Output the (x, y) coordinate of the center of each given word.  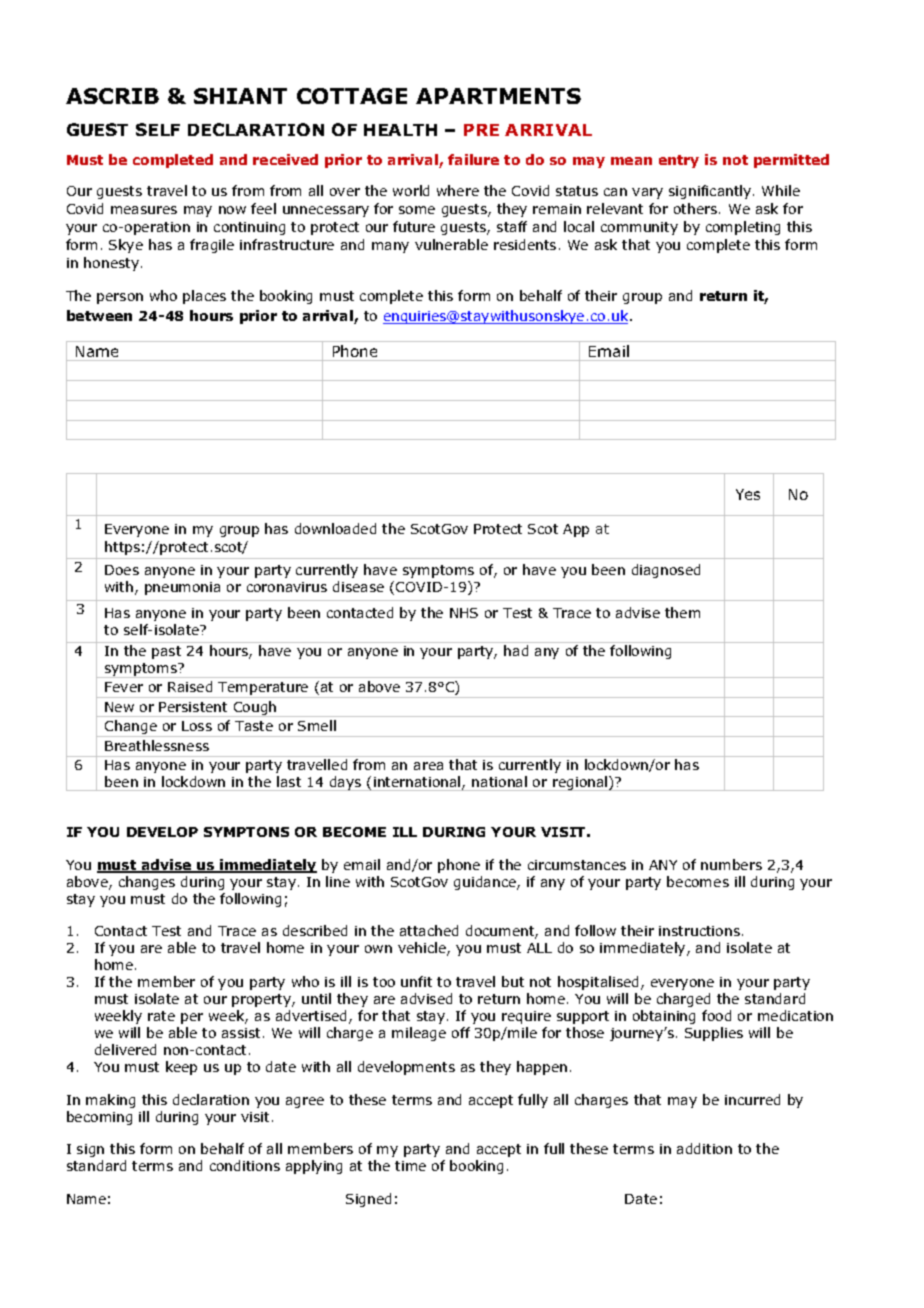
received (285, 159)
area (428, 766)
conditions (245, 1165)
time (410, 1166)
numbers (731, 864)
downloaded (335, 528)
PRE (481, 130)
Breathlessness (157, 745)
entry (679, 161)
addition (704, 1148)
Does (122, 570)
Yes (748, 494)
